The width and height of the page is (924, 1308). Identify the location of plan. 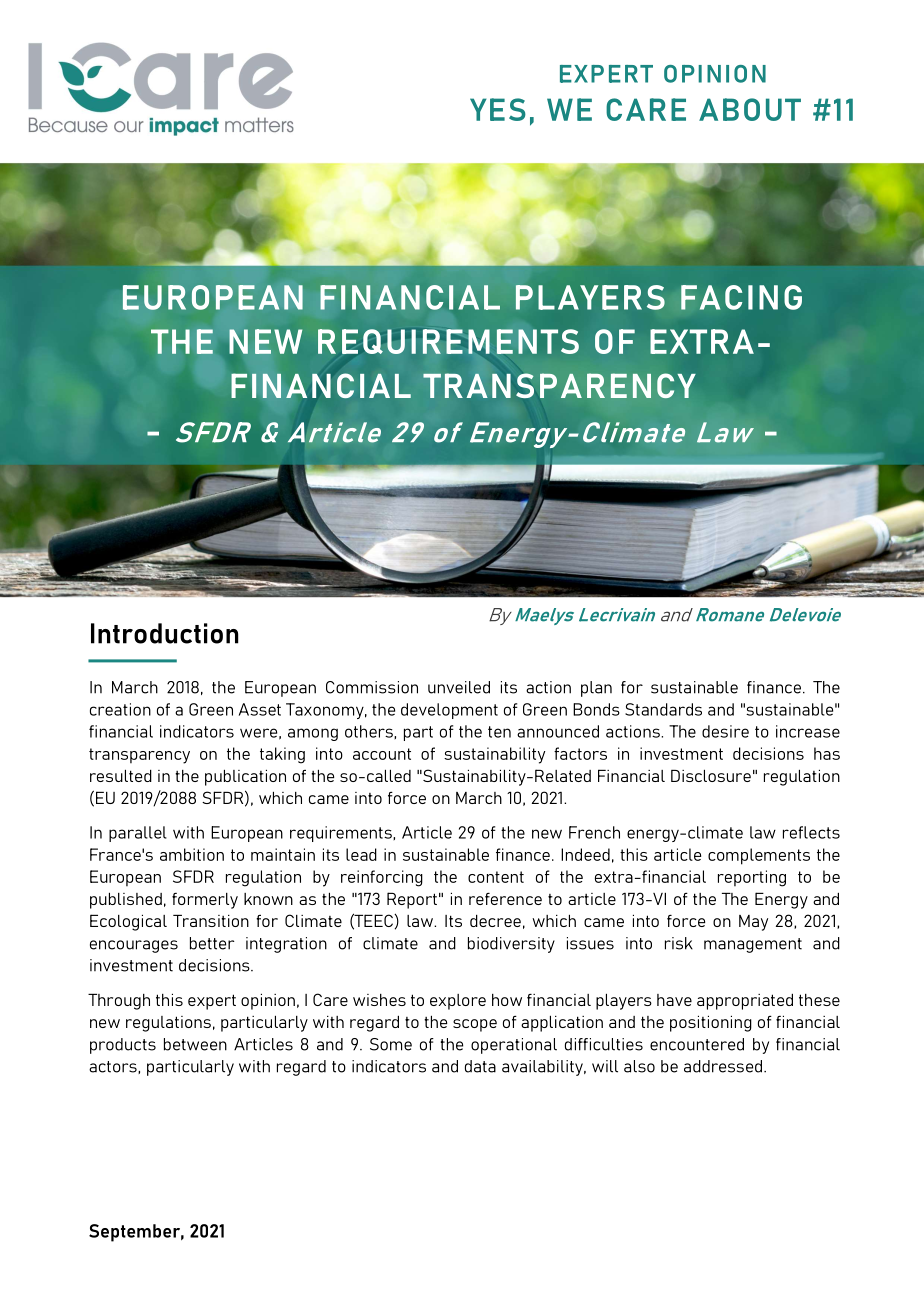
(596, 689).
